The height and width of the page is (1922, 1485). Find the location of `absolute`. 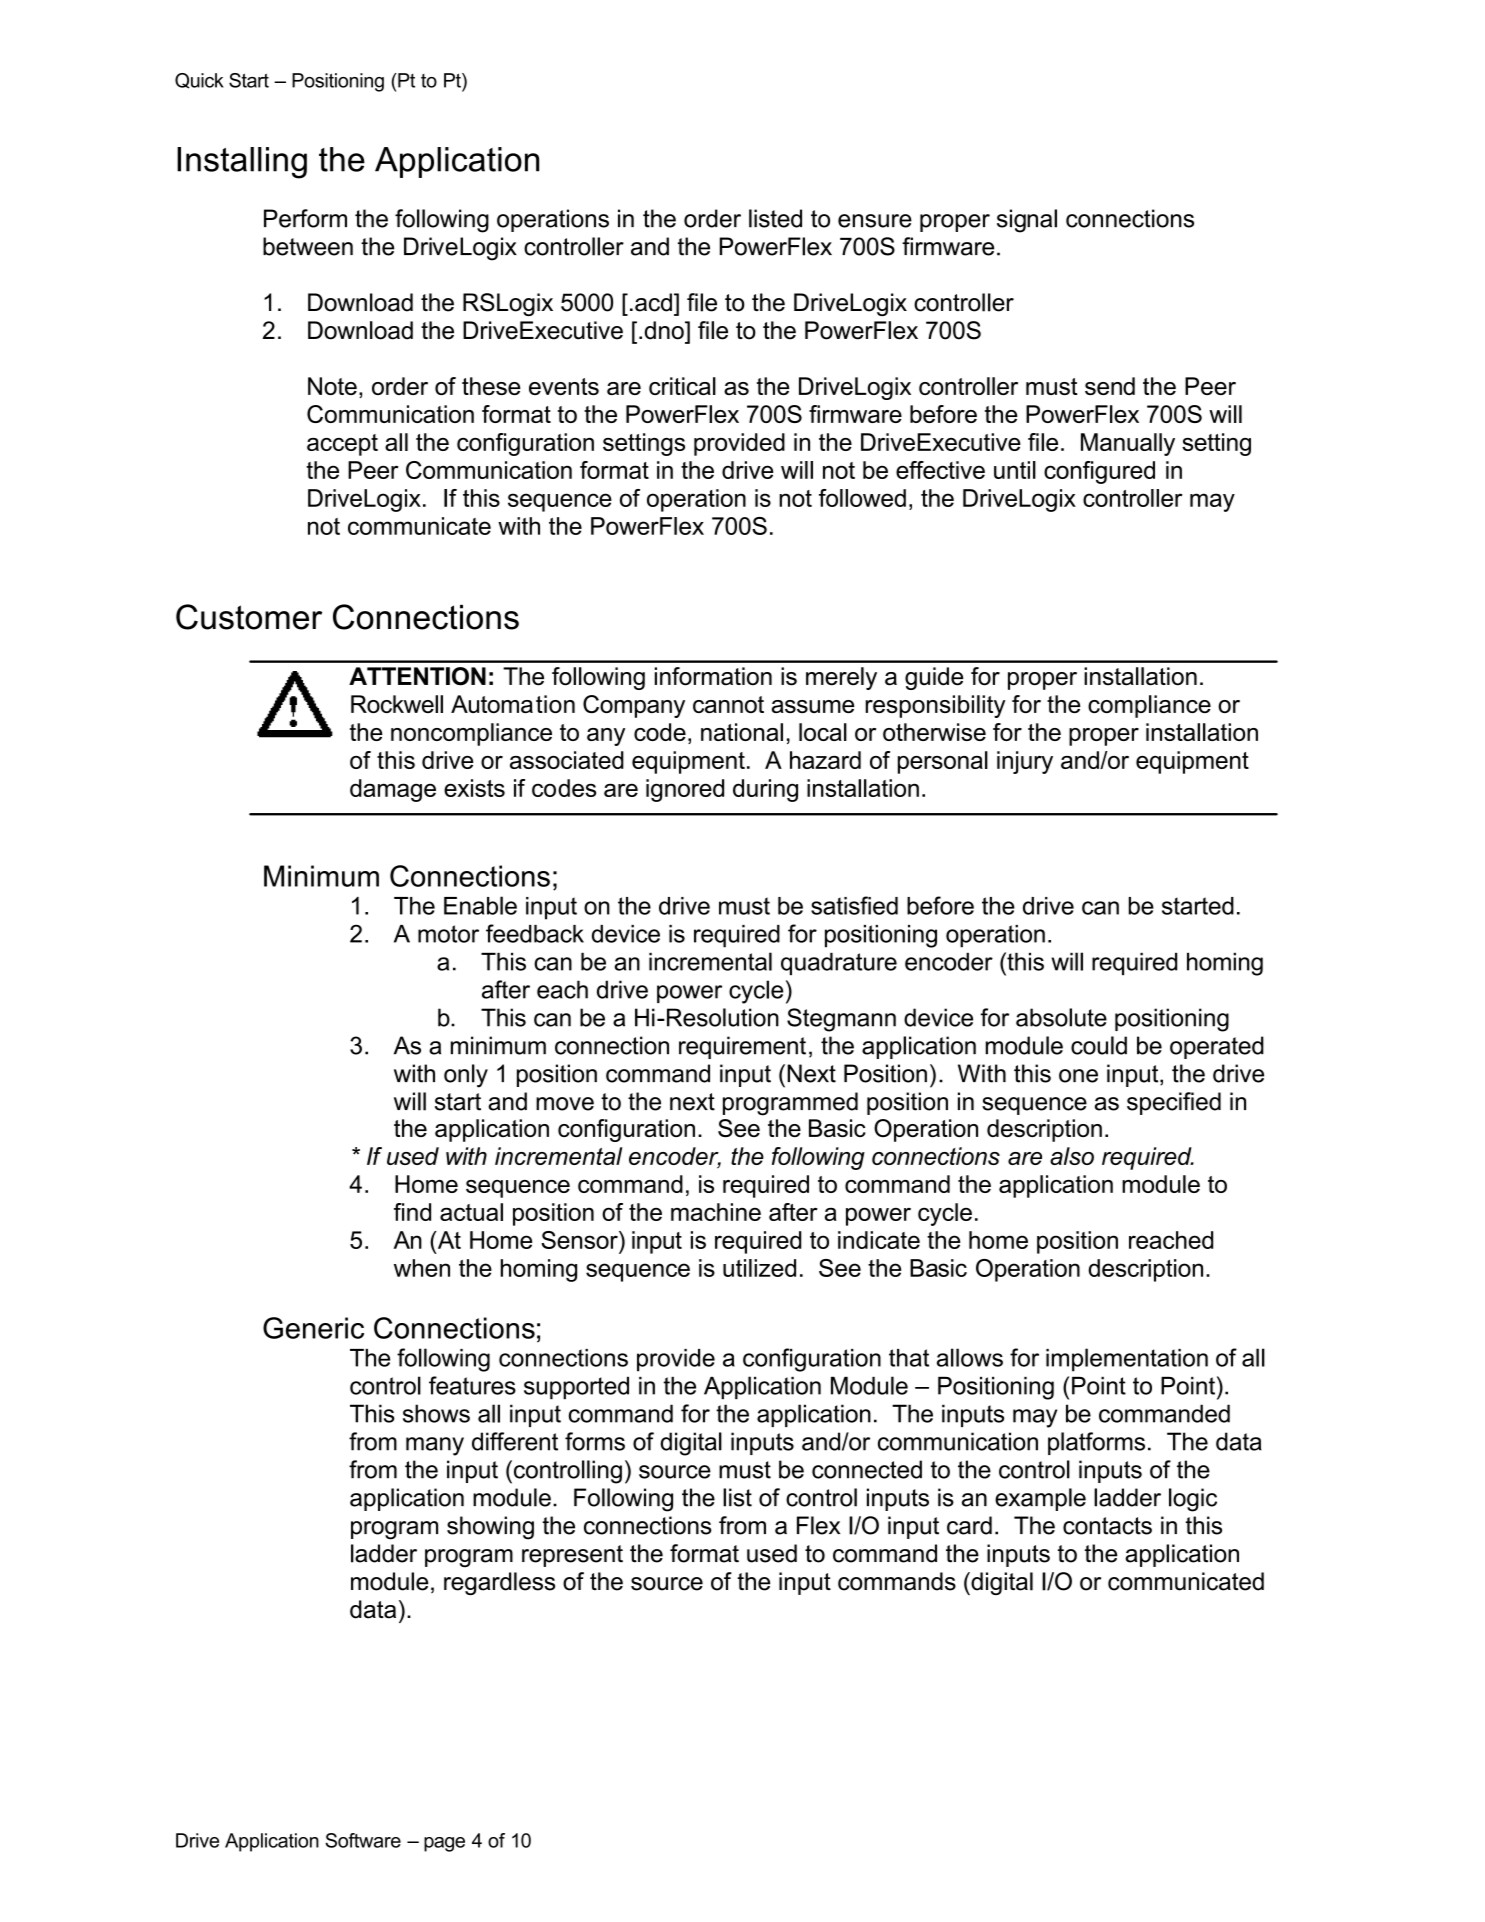

absolute is located at coordinates (1061, 1017).
